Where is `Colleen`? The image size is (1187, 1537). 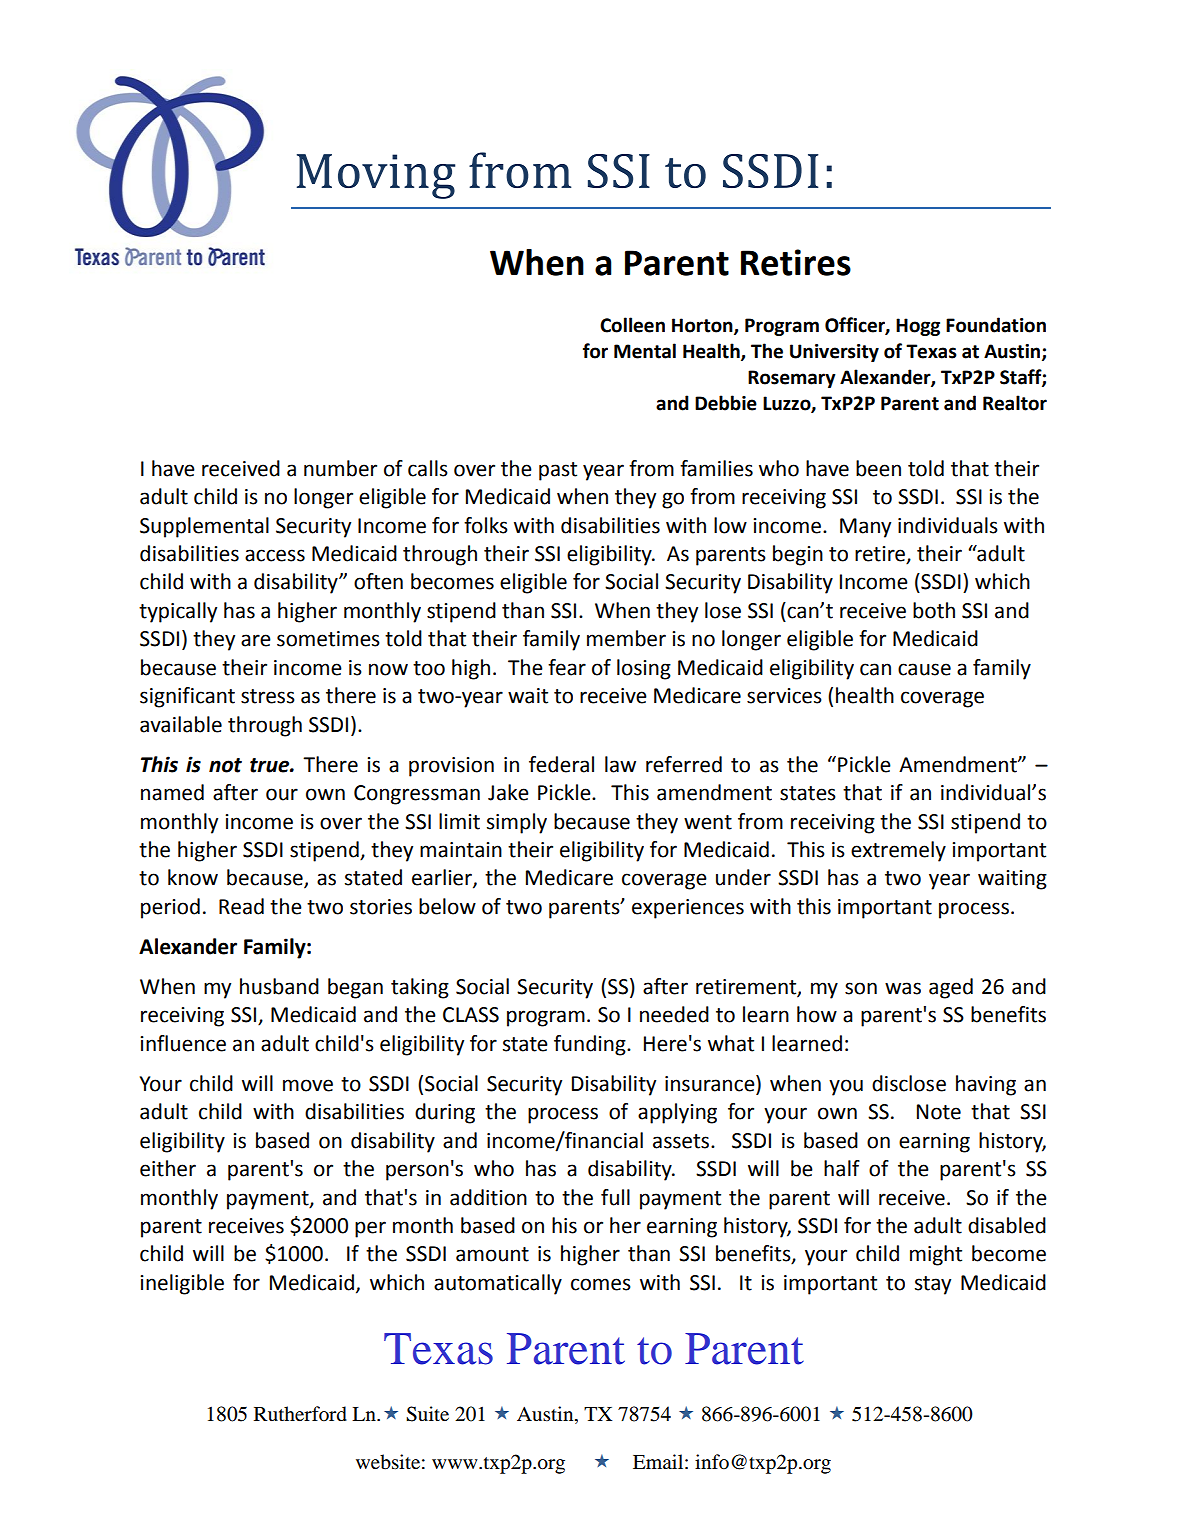
Colleen is located at coordinates (632, 325).
